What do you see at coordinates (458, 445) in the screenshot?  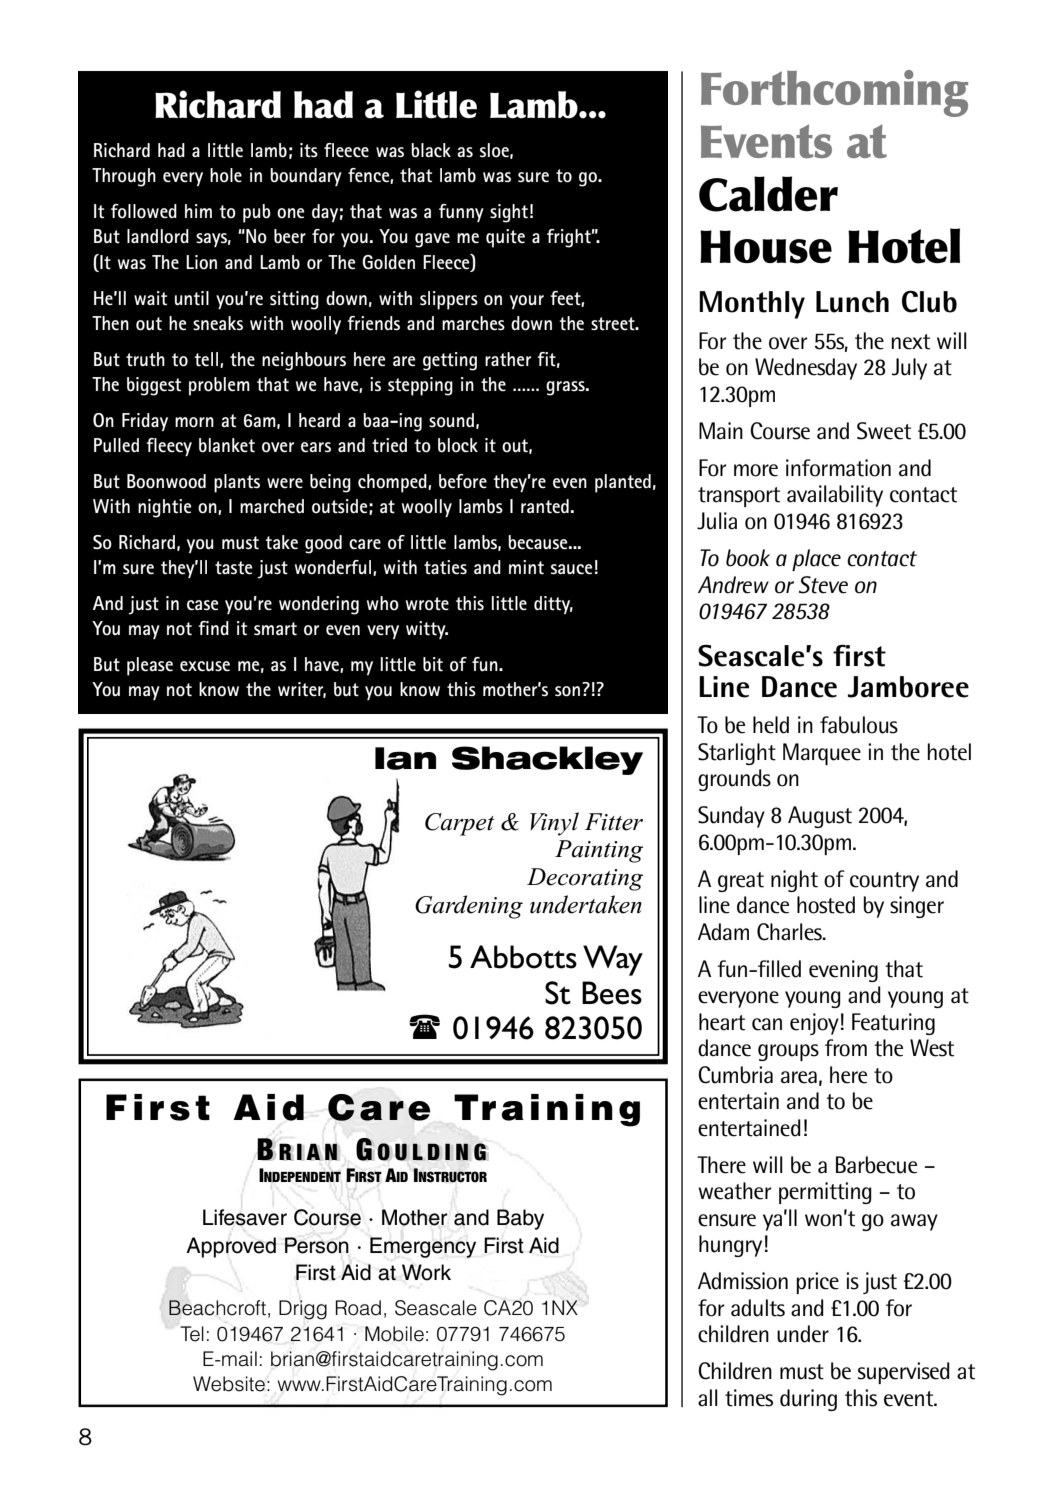 I see `block` at bounding box center [458, 445].
